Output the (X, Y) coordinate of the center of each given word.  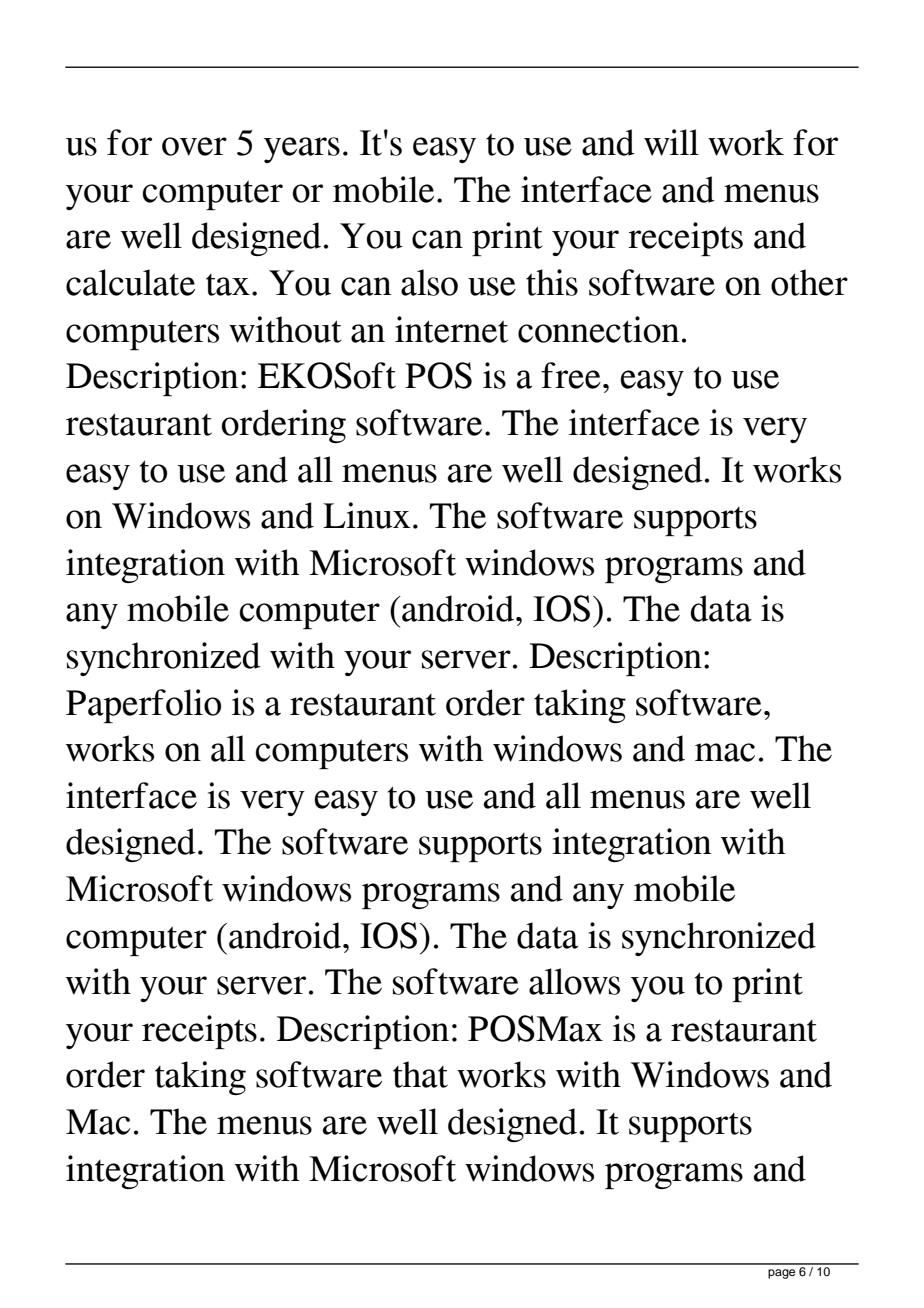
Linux (367, 515)
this (552, 282)
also (429, 282)
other (809, 282)
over (194, 146)
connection (598, 329)
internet (451, 329)
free (571, 375)
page (781, 1274)
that (420, 1074)
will (671, 142)
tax (228, 285)
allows (574, 981)
